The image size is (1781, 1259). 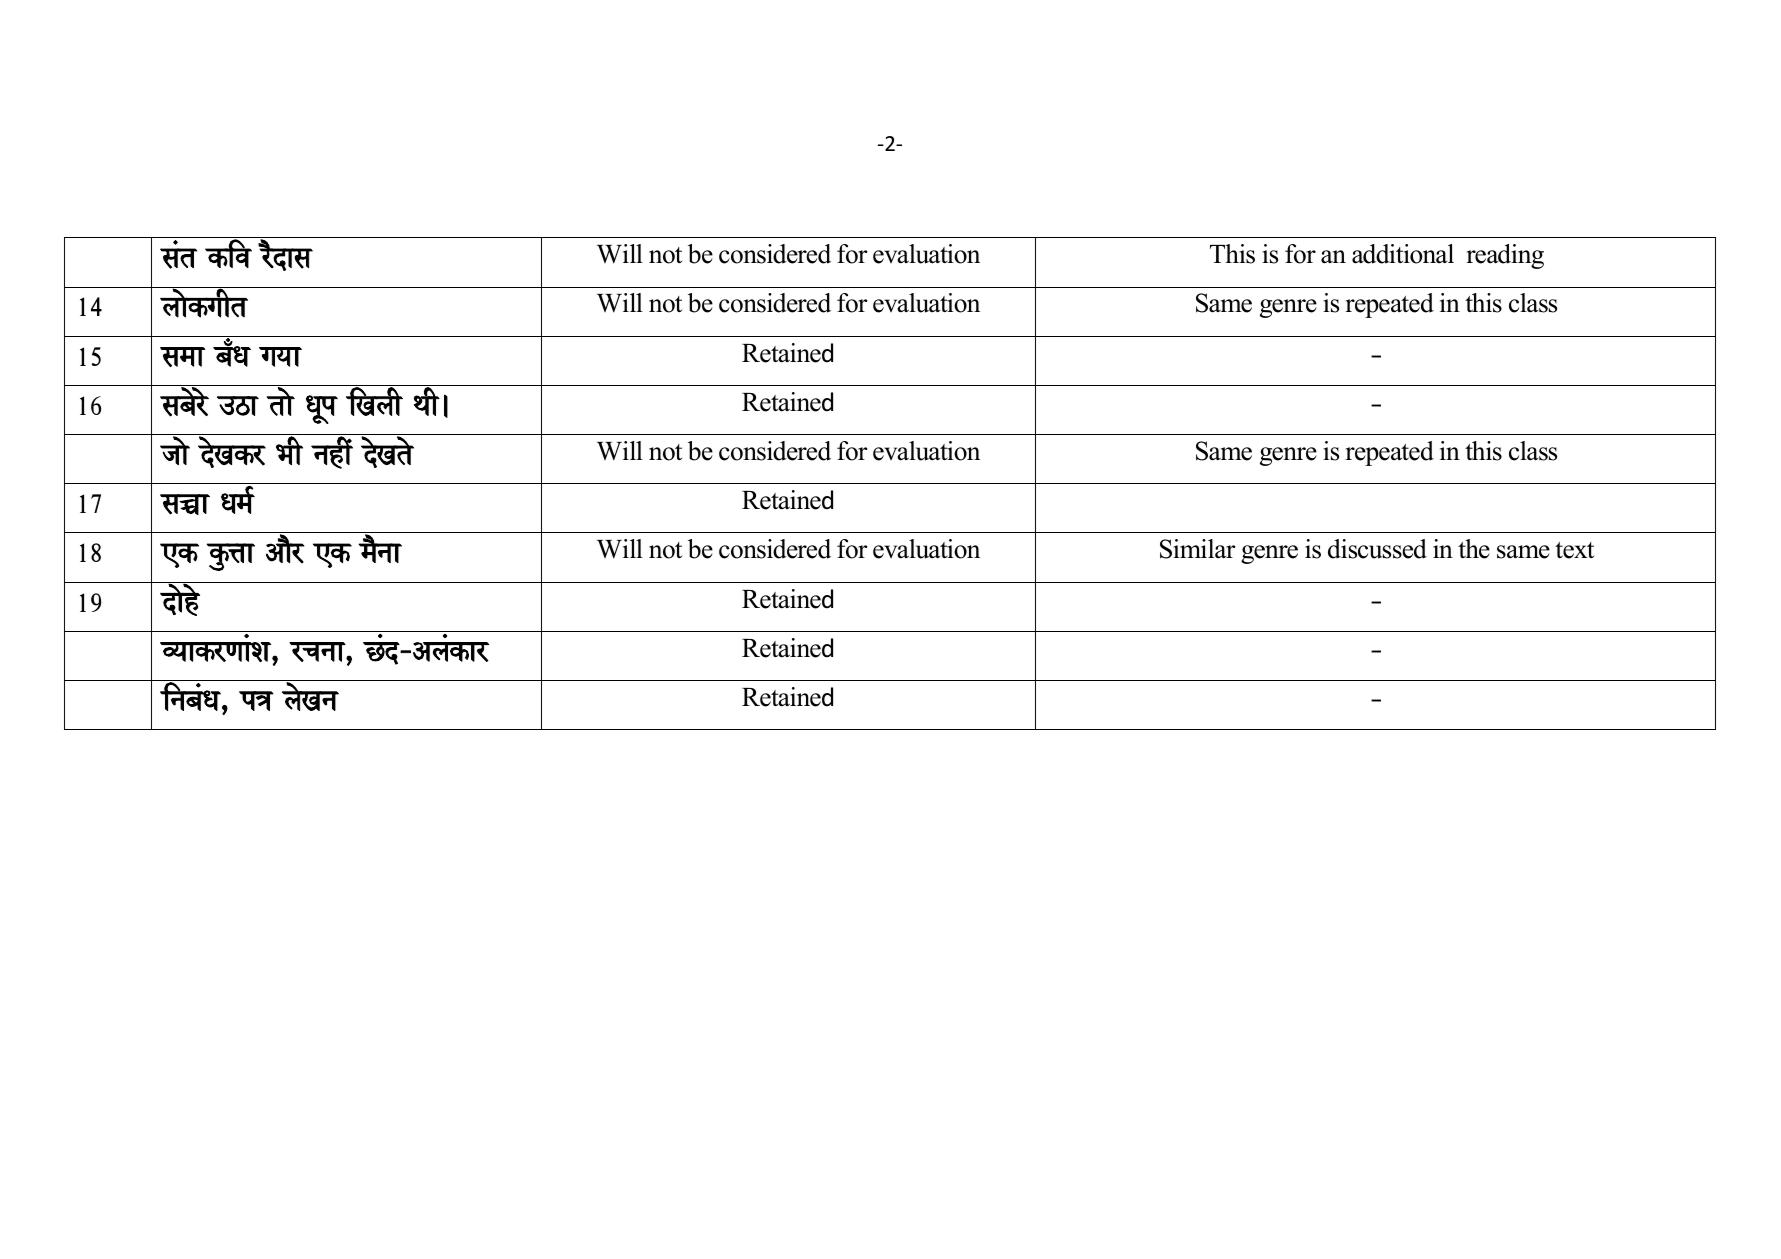 I want to click on discussed, so click(x=1377, y=549).
